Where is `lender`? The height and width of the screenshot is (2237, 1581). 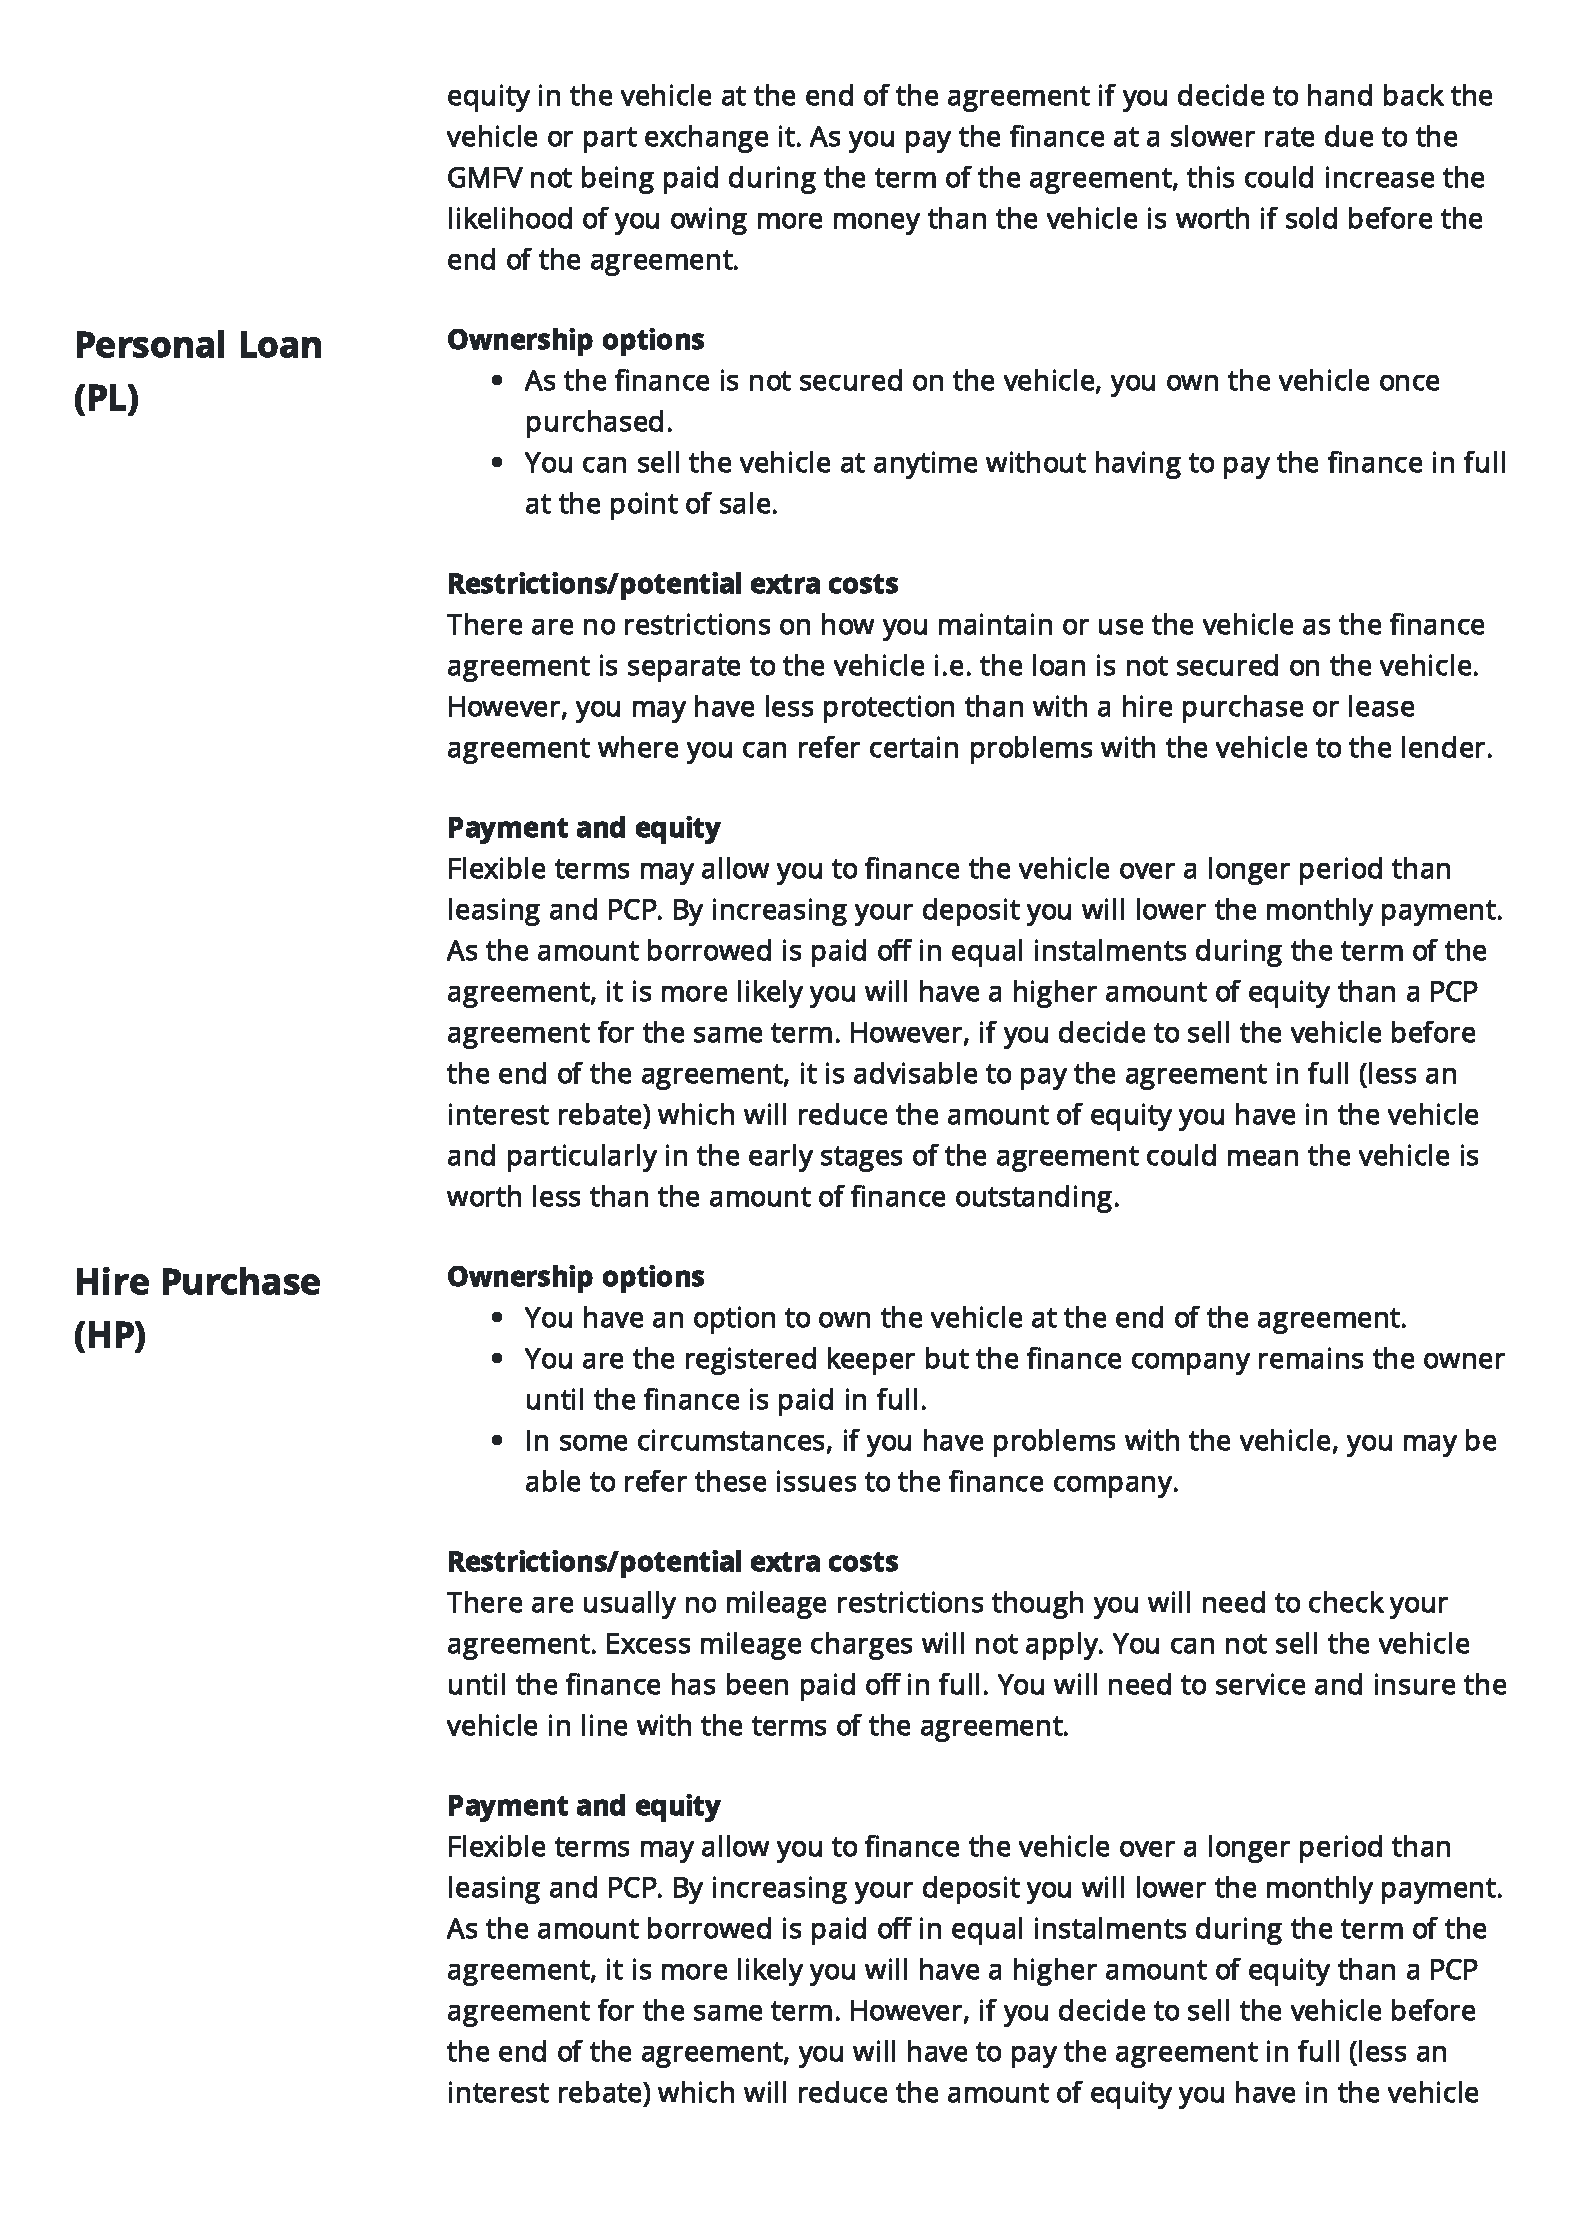
lender is located at coordinates (1443, 747).
